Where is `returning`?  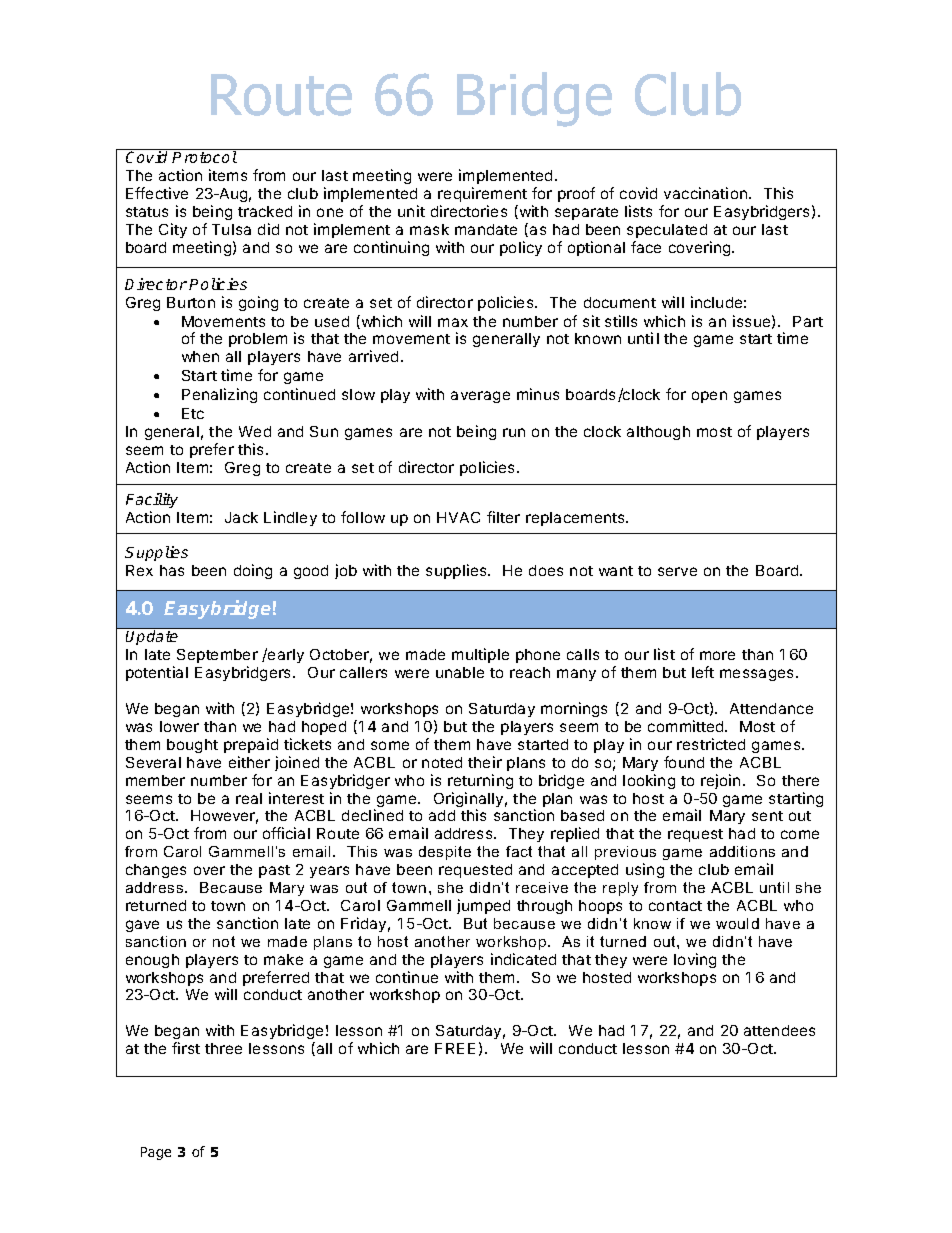 returning is located at coordinates (480, 781).
